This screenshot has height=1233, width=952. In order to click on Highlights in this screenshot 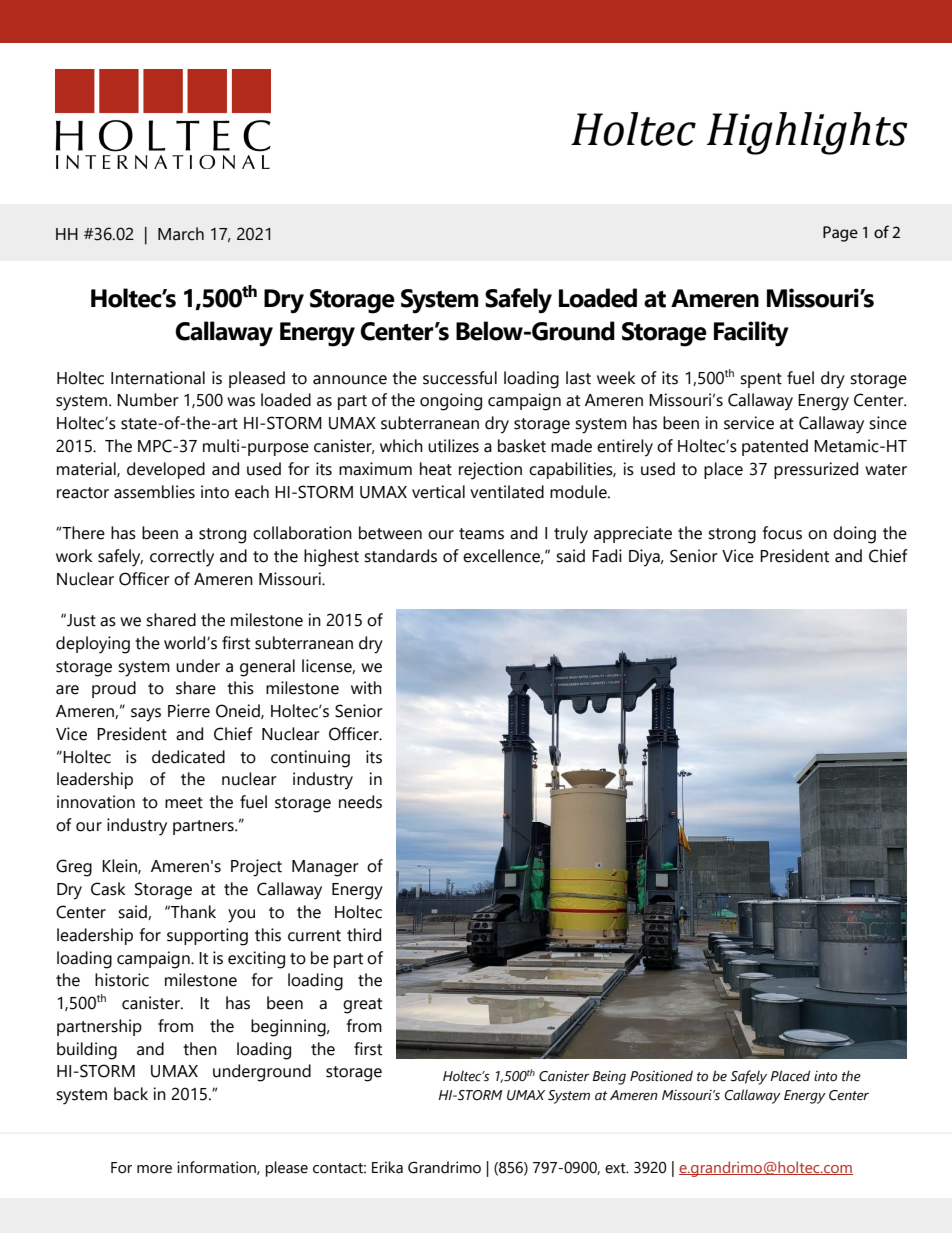, I will do `click(807, 133)`.
